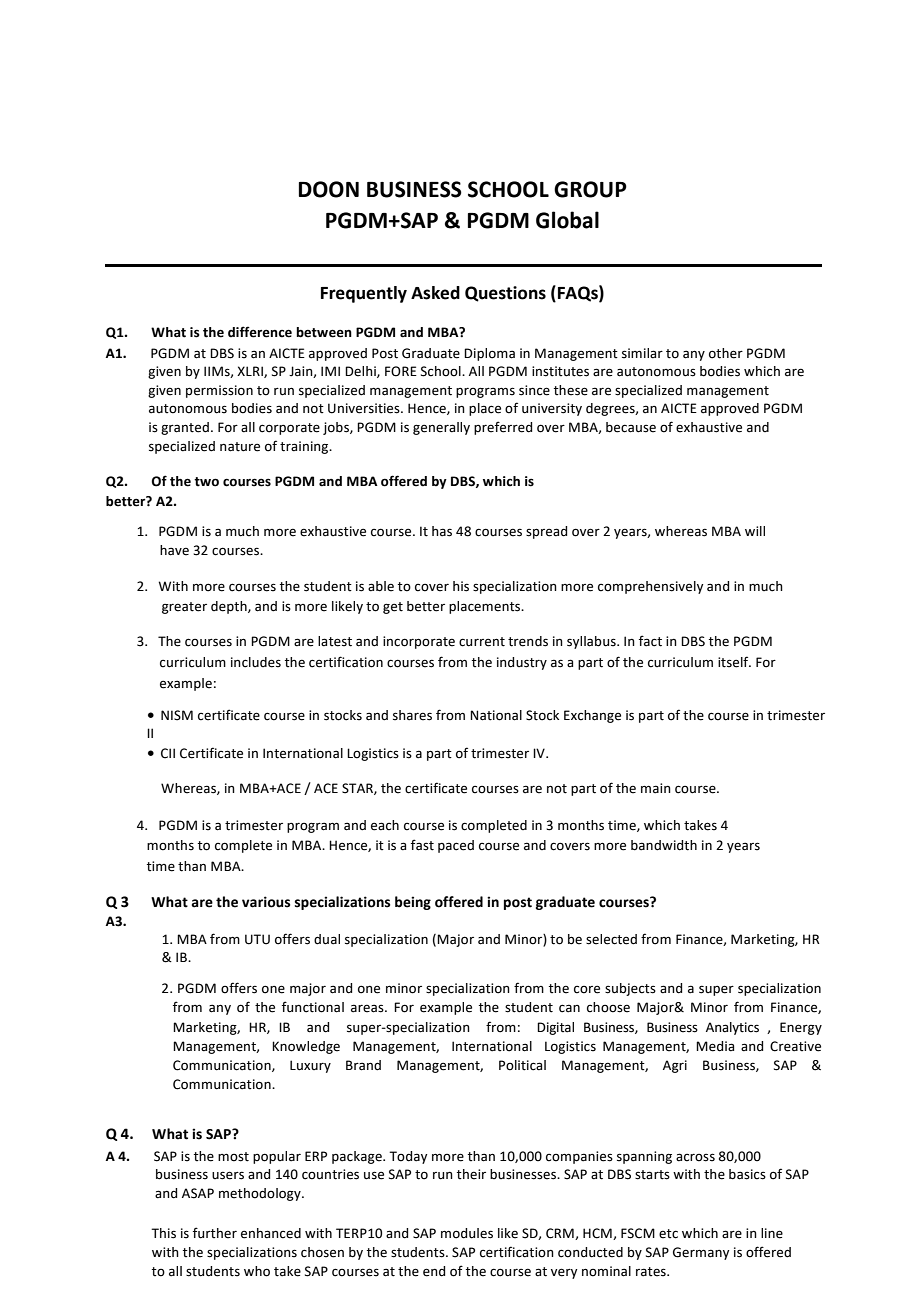 The width and height of the screenshot is (924, 1308). Describe the element at coordinates (467, 1233) in the screenshot. I see `modules` at that location.
